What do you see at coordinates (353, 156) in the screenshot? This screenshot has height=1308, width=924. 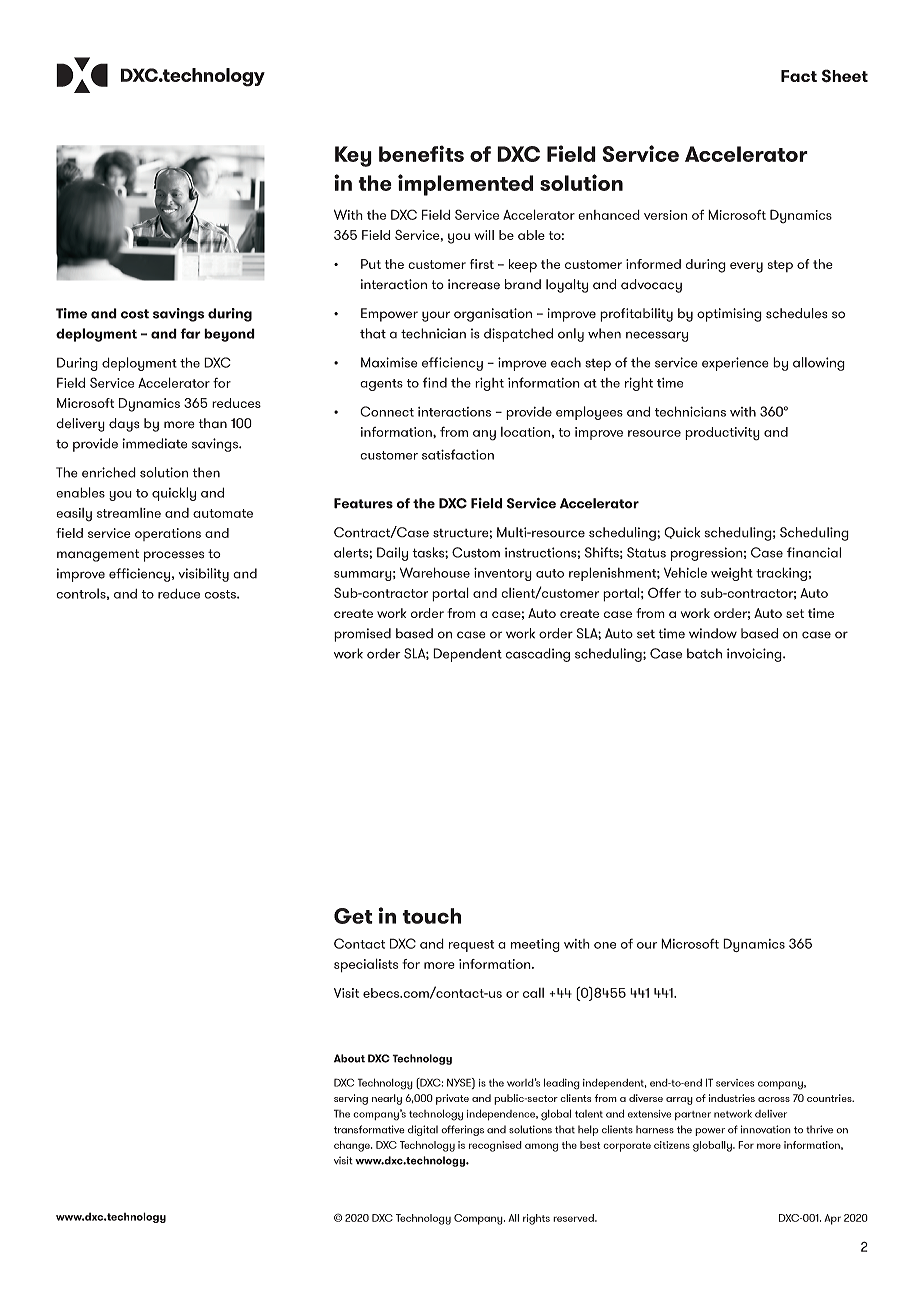 I see `Key` at bounding box center [353, 156].
